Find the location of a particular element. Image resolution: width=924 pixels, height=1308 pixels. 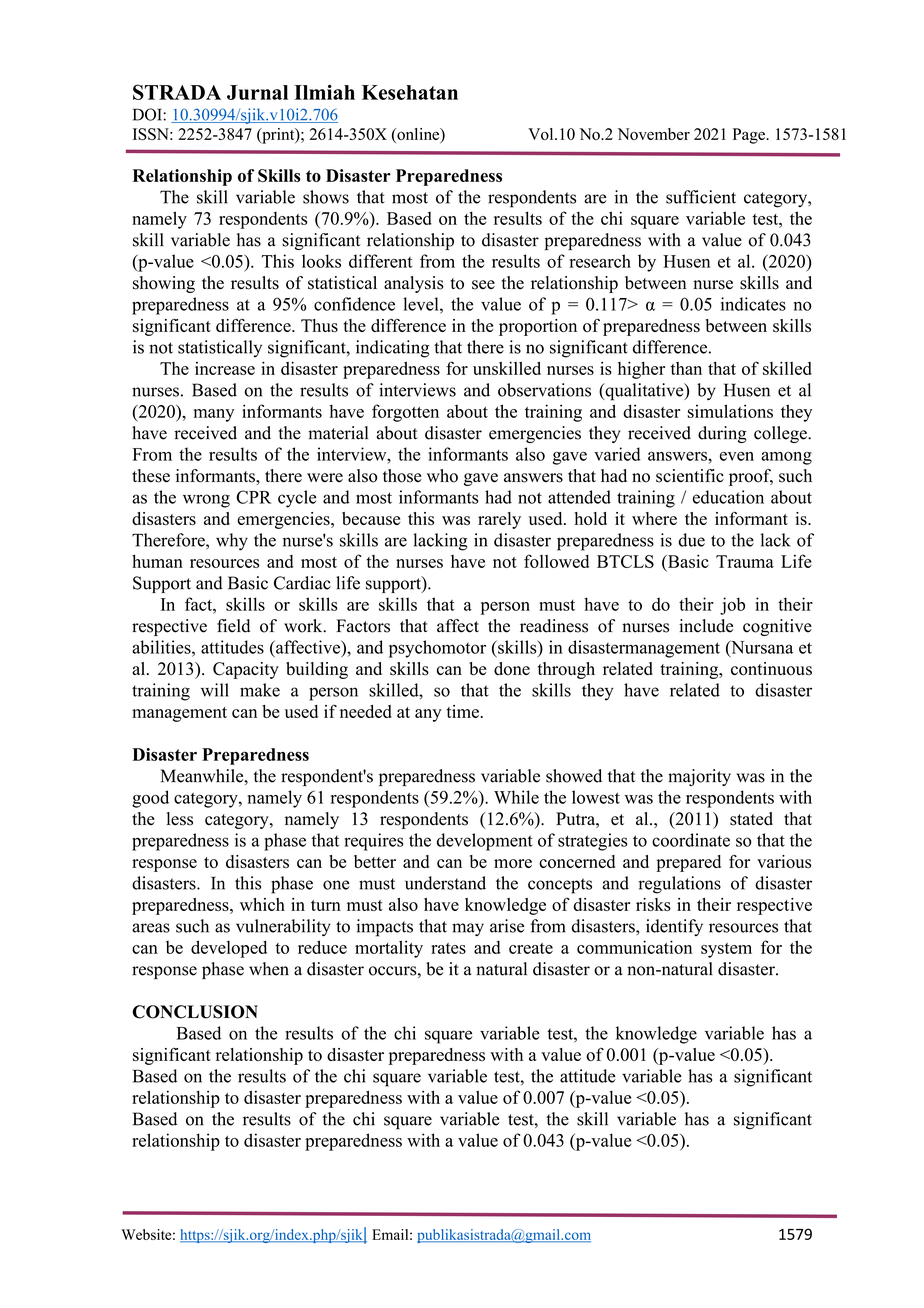

rarely is located at coordinates (499, 520).
